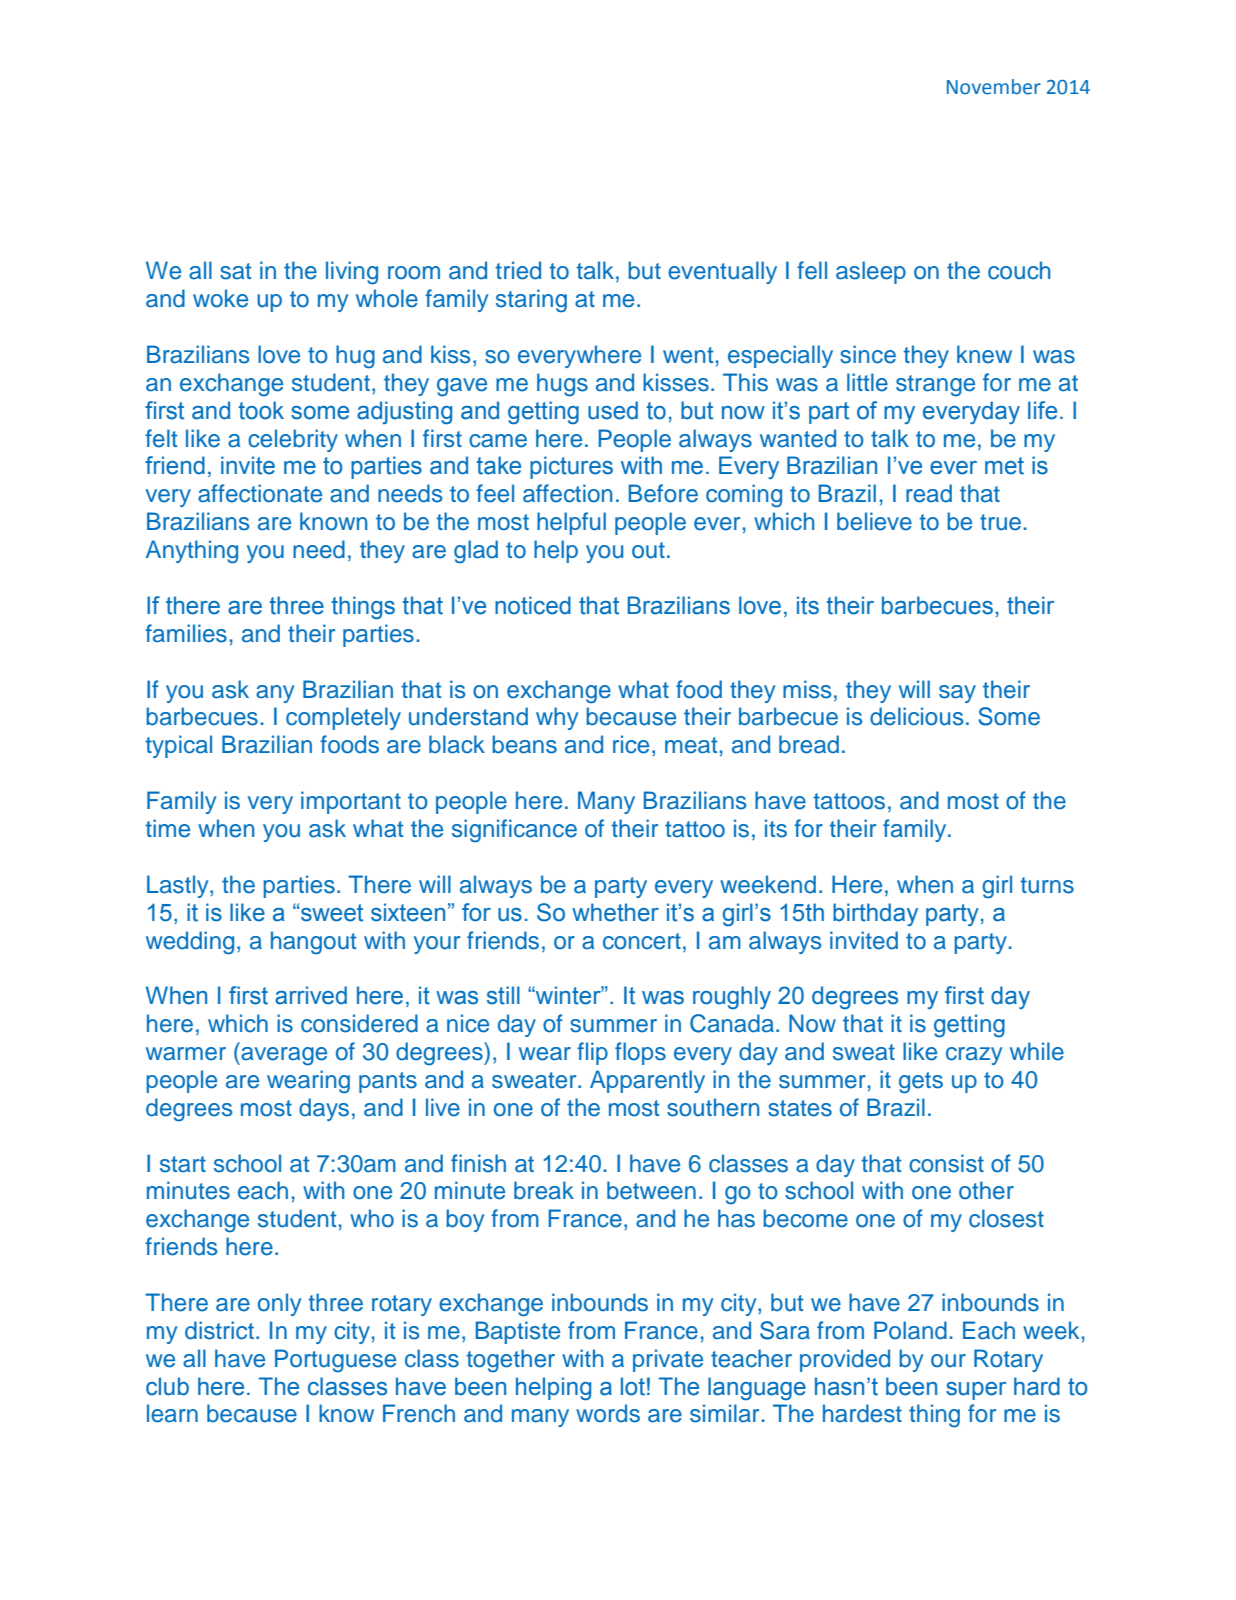 Image resolution: width=1236 pixels, height=1600 pixels. I want to click on used, so click(613, 410).
